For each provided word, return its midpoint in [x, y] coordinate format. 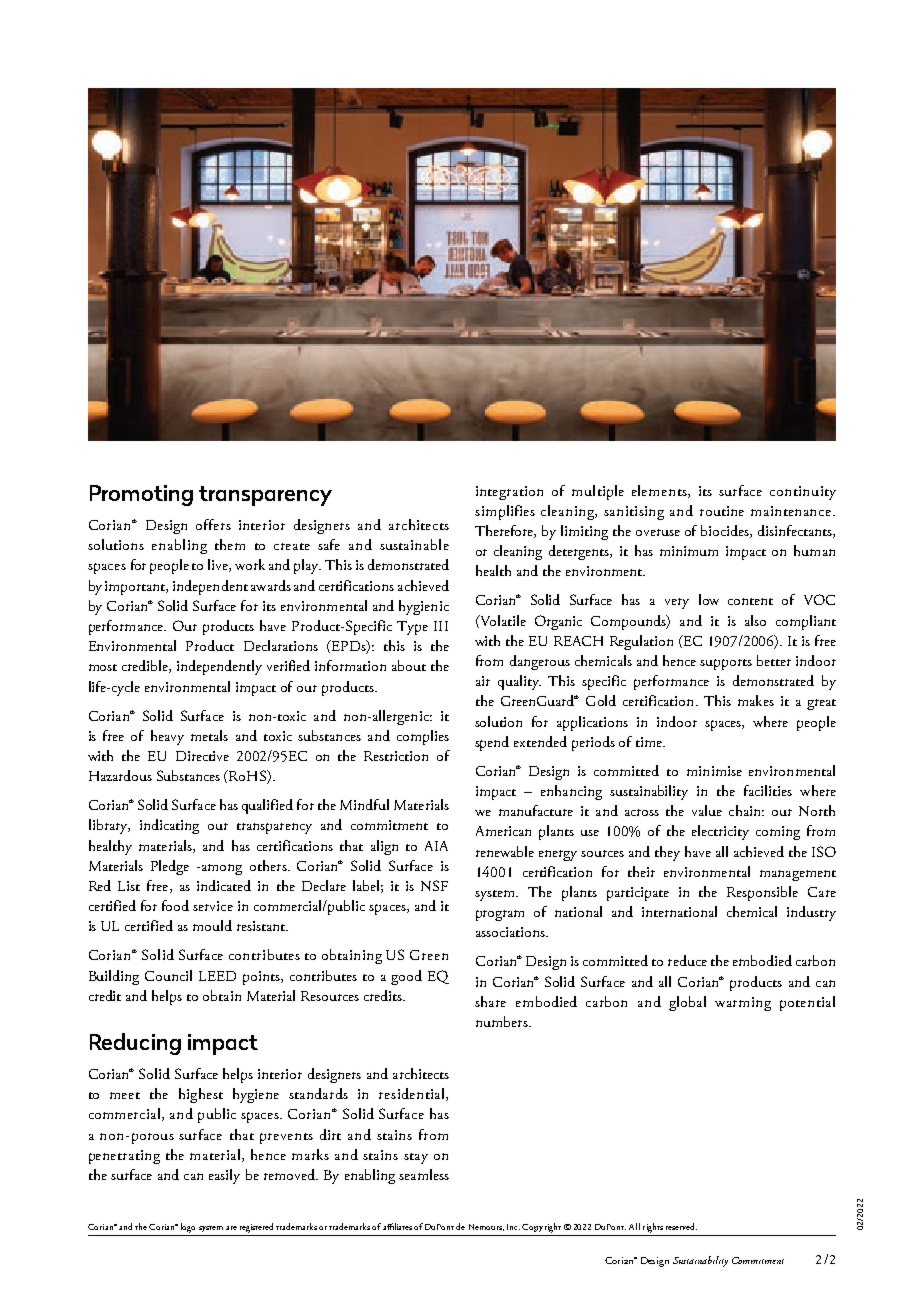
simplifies [505, 512]
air [483, 681]
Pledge [170, 867]
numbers [503, 1021]
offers [213, 524]
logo [188, 1228]
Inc [513, 1227]
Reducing [135, 1044]
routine [722, 511]
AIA [436, 846]
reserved [681, 1226]
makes [756, 700]
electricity [720, 832]
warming [743, 1004]
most [103, 667]
